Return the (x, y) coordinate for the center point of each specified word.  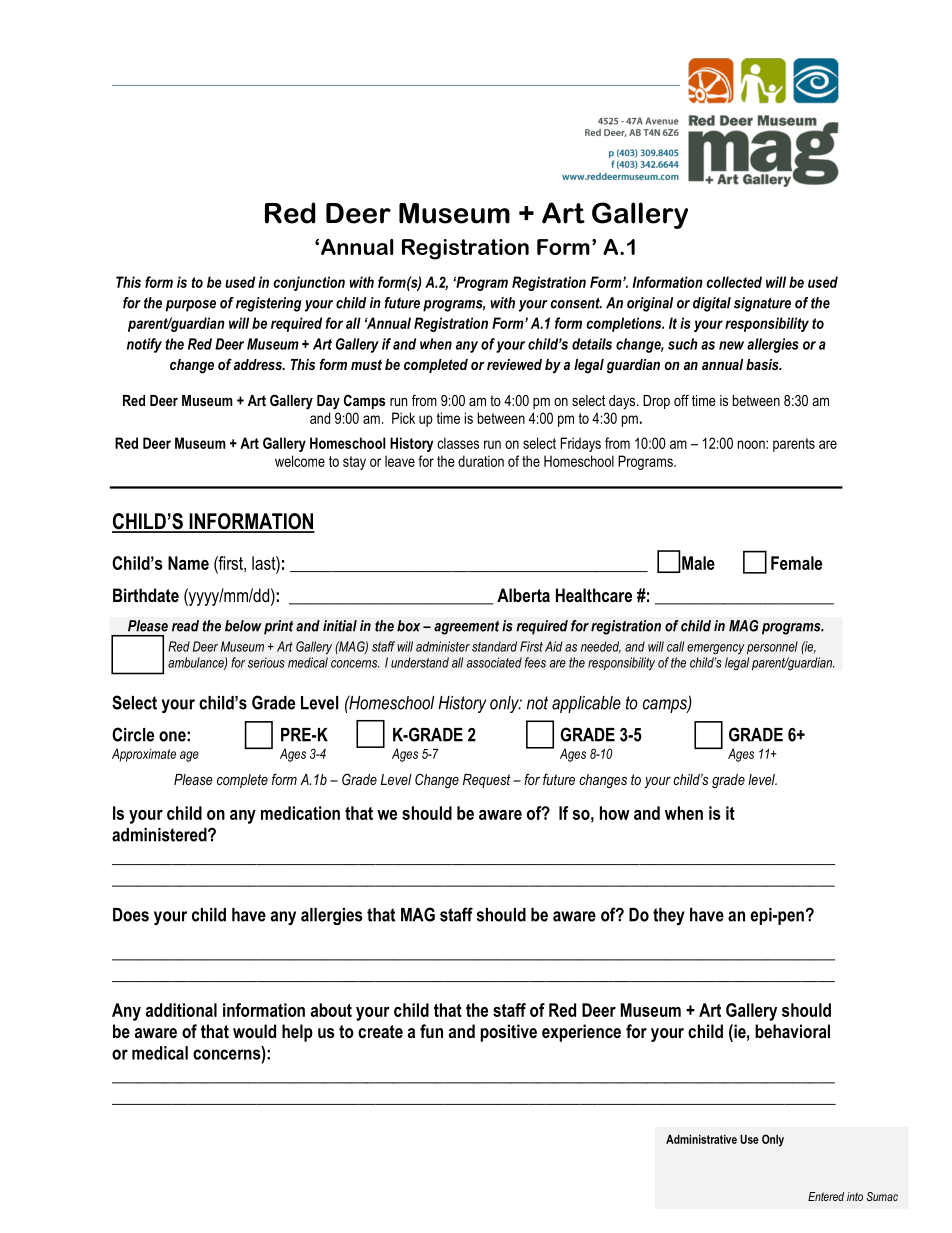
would (254, 1031)
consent (576, 303)
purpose (191, 306)
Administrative (701, 1139)
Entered (826, 1196)
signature (762, 304)
